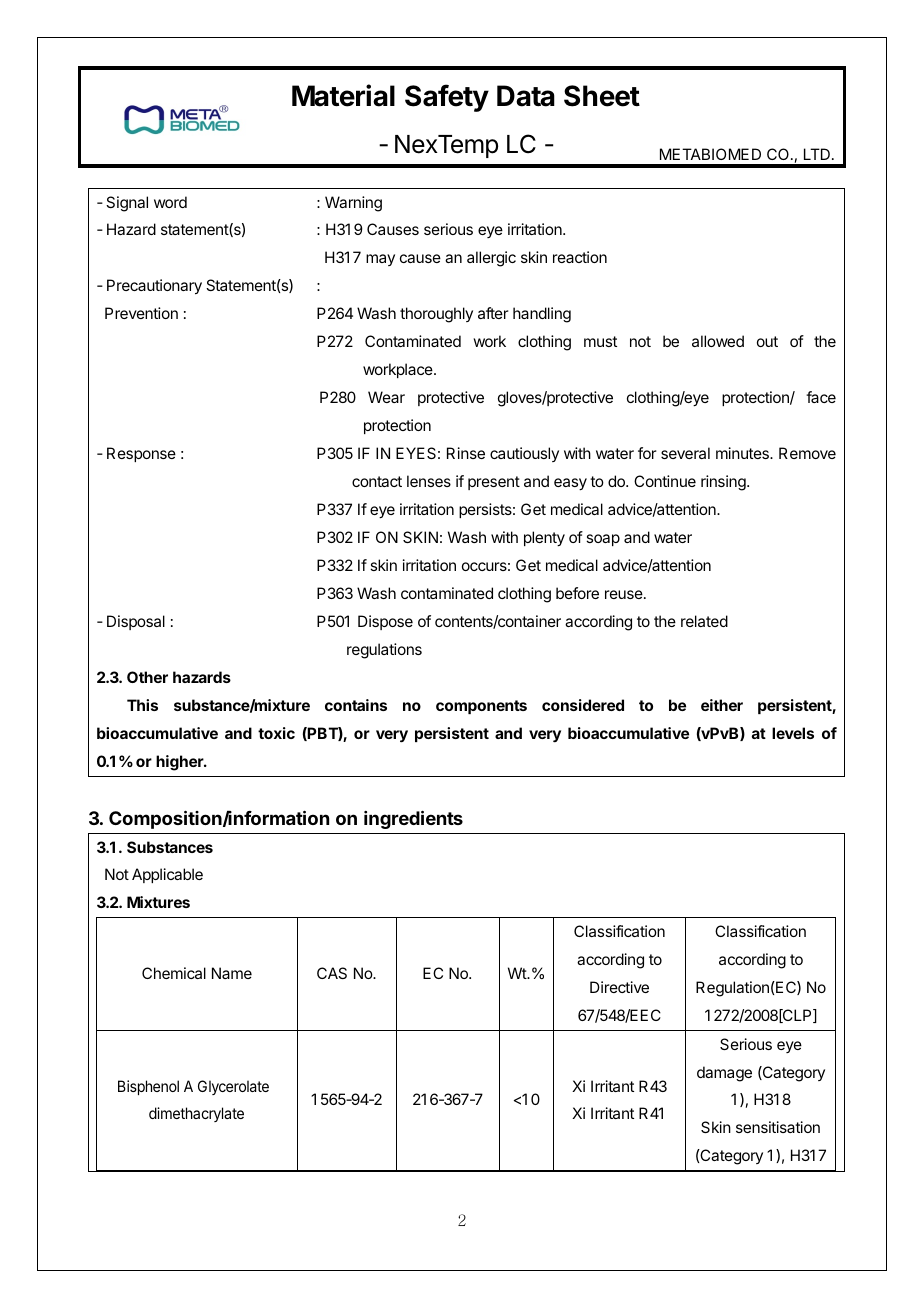  Describe the element at coordinates (481, 707) in the screenshot. I see `components` at that location.
